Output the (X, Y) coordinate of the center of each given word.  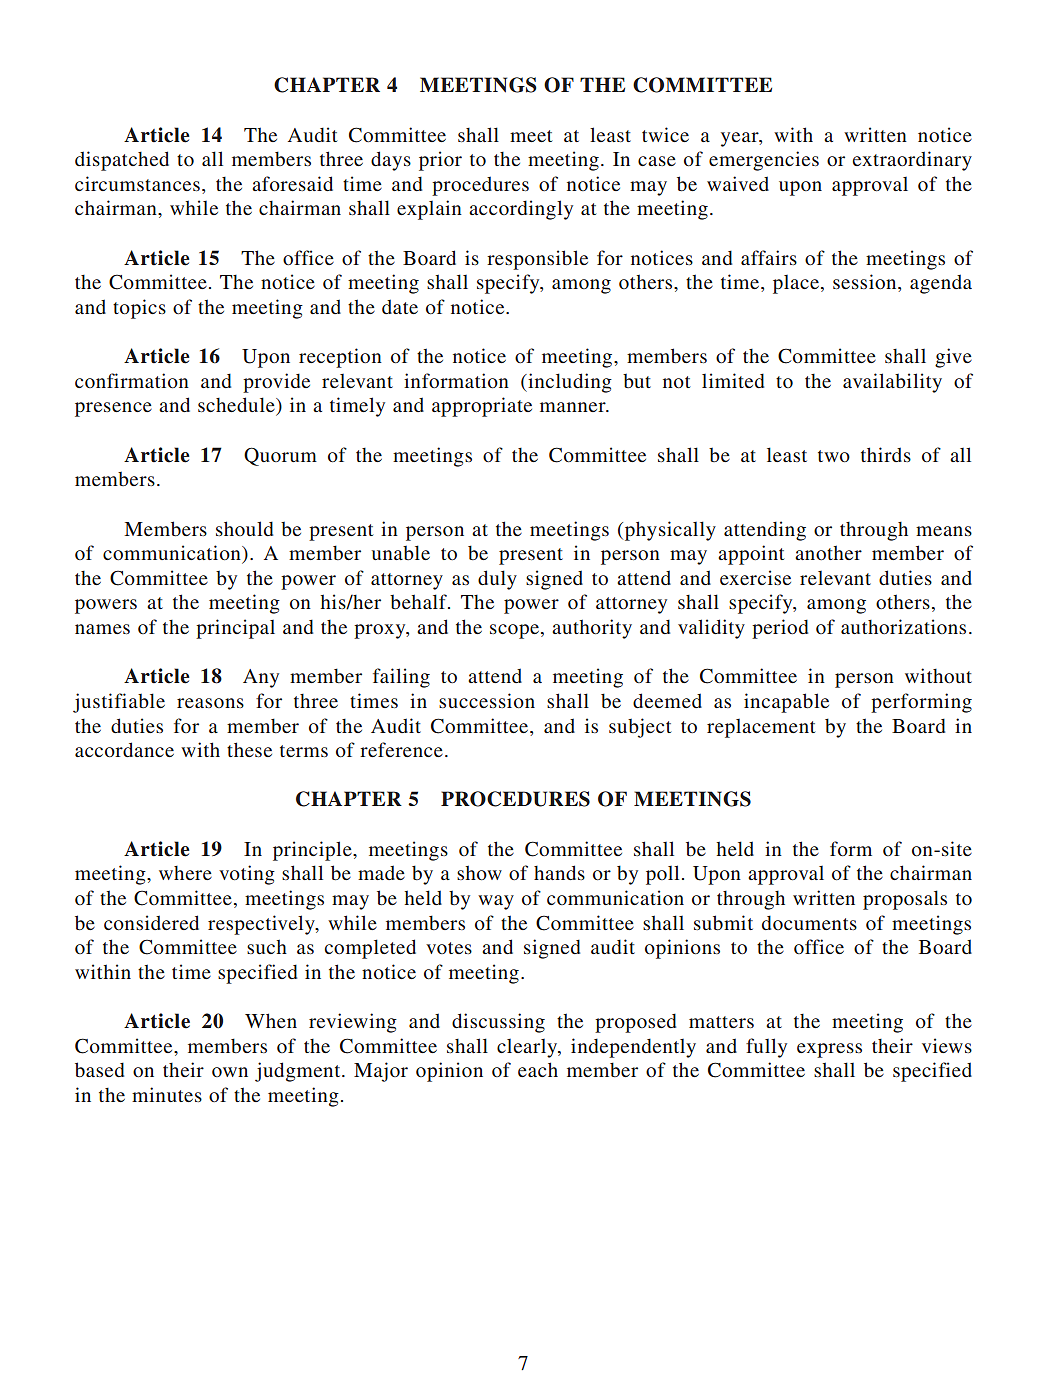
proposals (905, 900)
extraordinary (912, 161)
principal (235, 629)
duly (497, 580)
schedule (237, 406)
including (569, 383)
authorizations (903, 626)
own (230, 1072)
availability (892, 383)
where (185, 873)
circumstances (137, 183)
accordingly (521, 210)
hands (559, 872)
